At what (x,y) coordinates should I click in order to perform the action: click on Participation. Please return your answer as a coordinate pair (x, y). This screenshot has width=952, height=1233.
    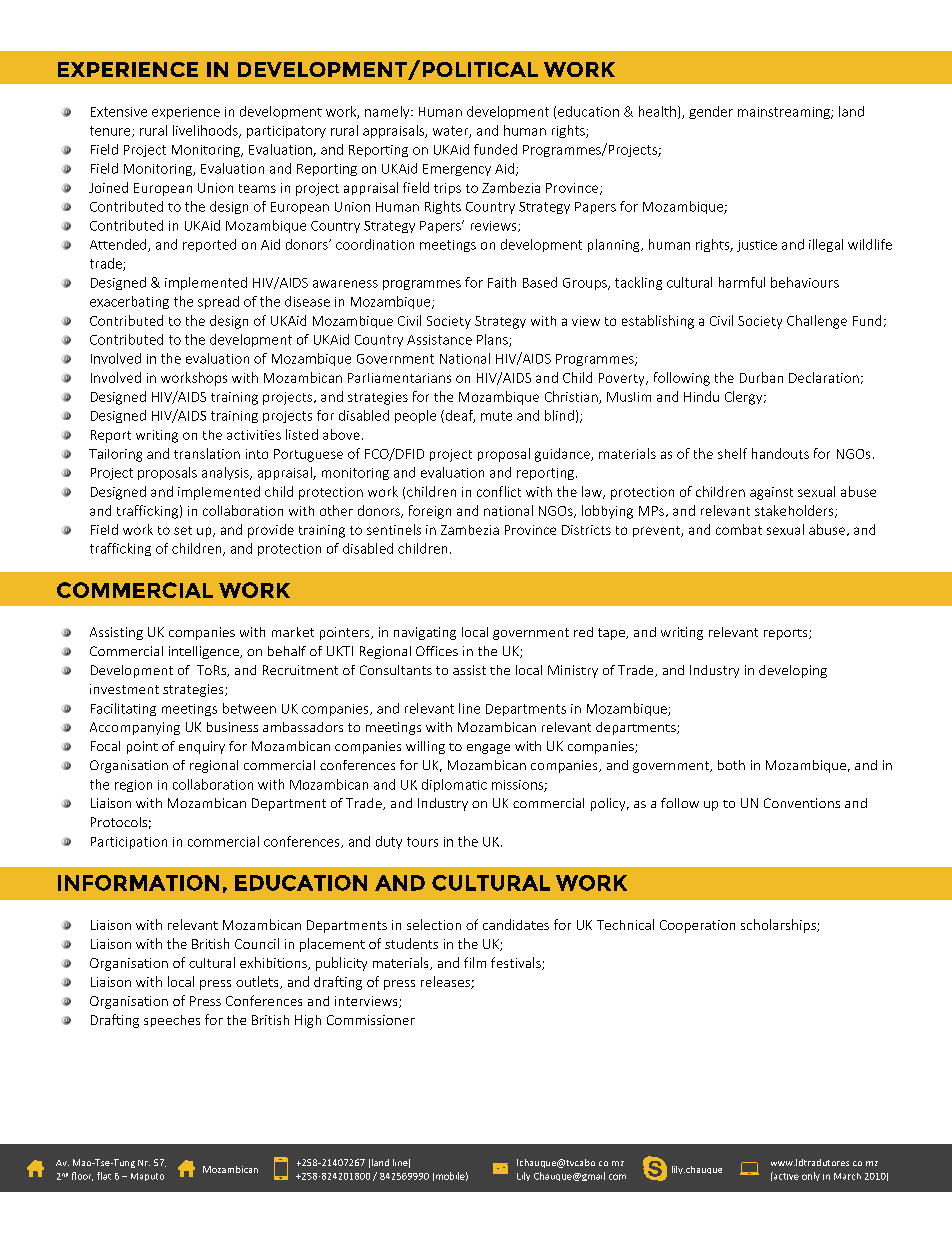
    Looking at the image, I should click on (129, 843).
